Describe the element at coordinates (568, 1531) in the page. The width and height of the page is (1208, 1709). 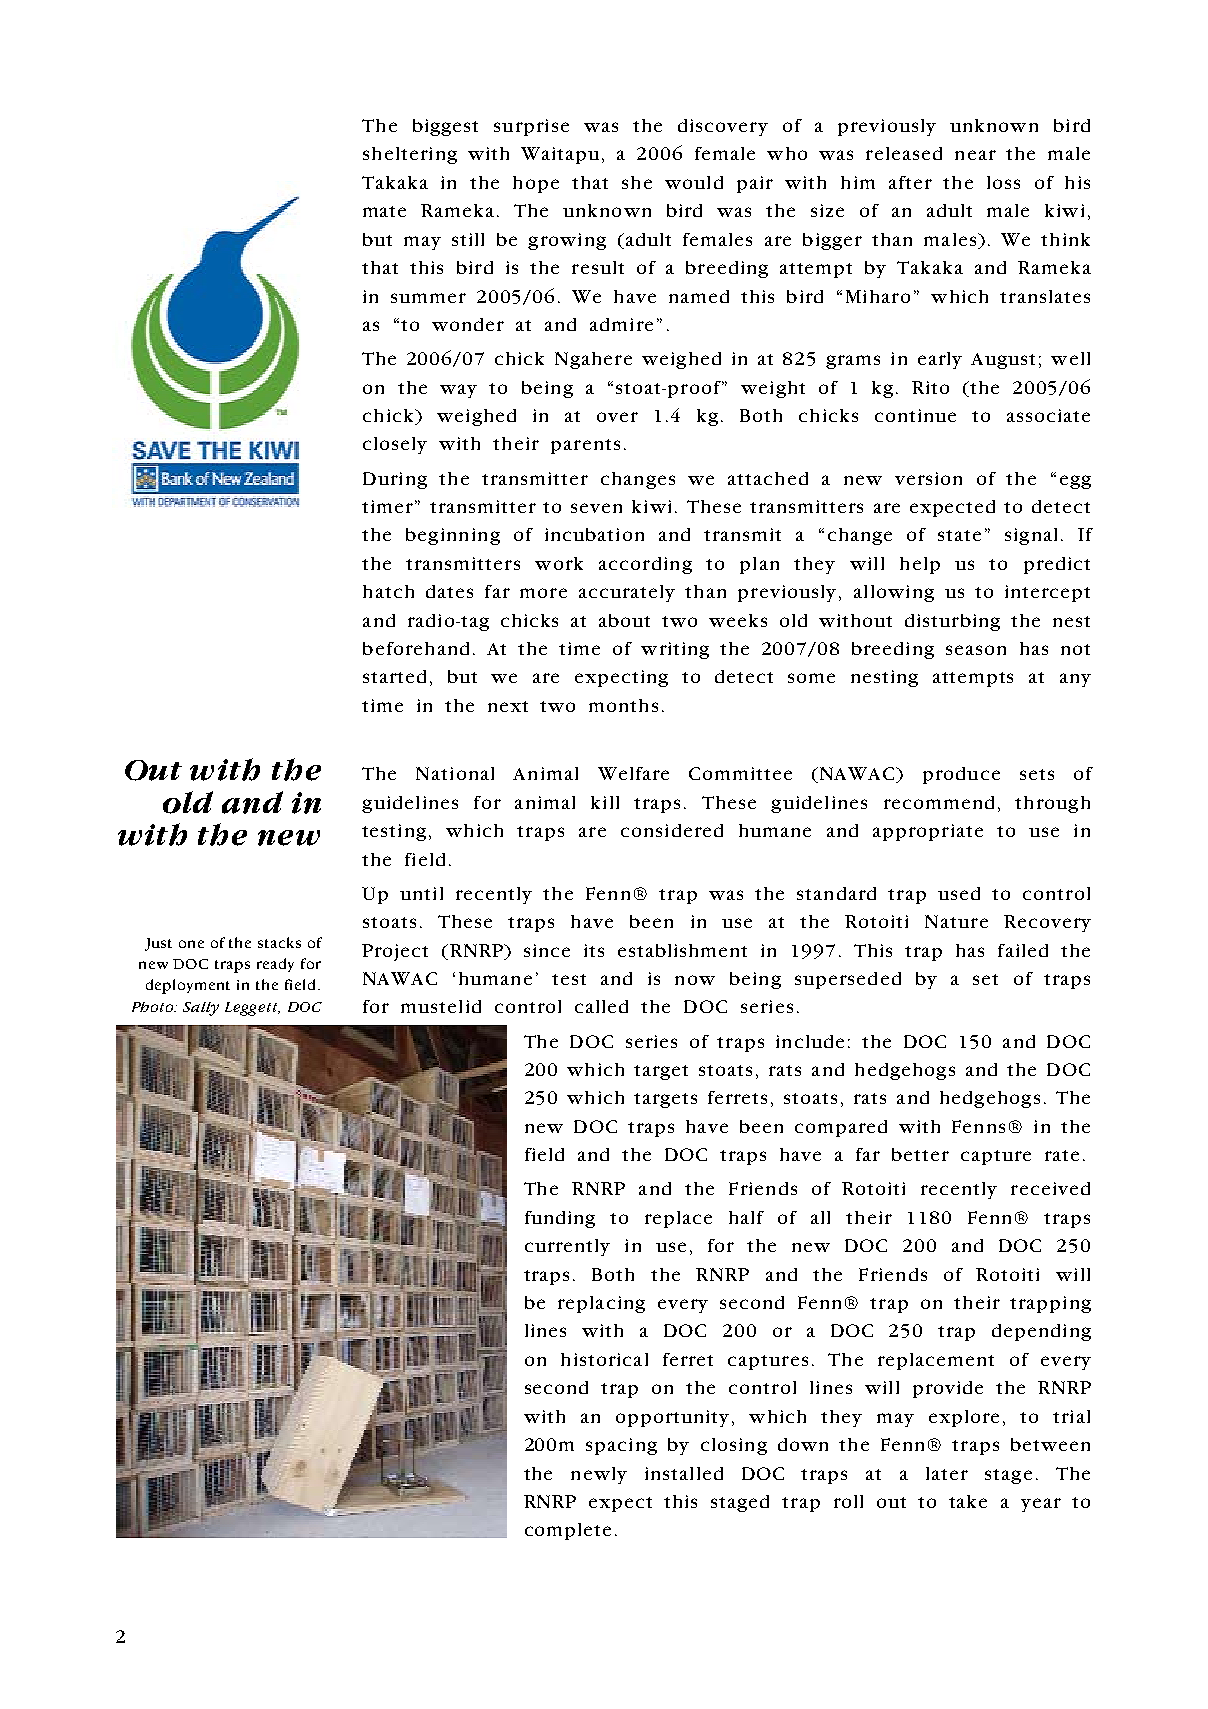
I see `complete` at that location.
